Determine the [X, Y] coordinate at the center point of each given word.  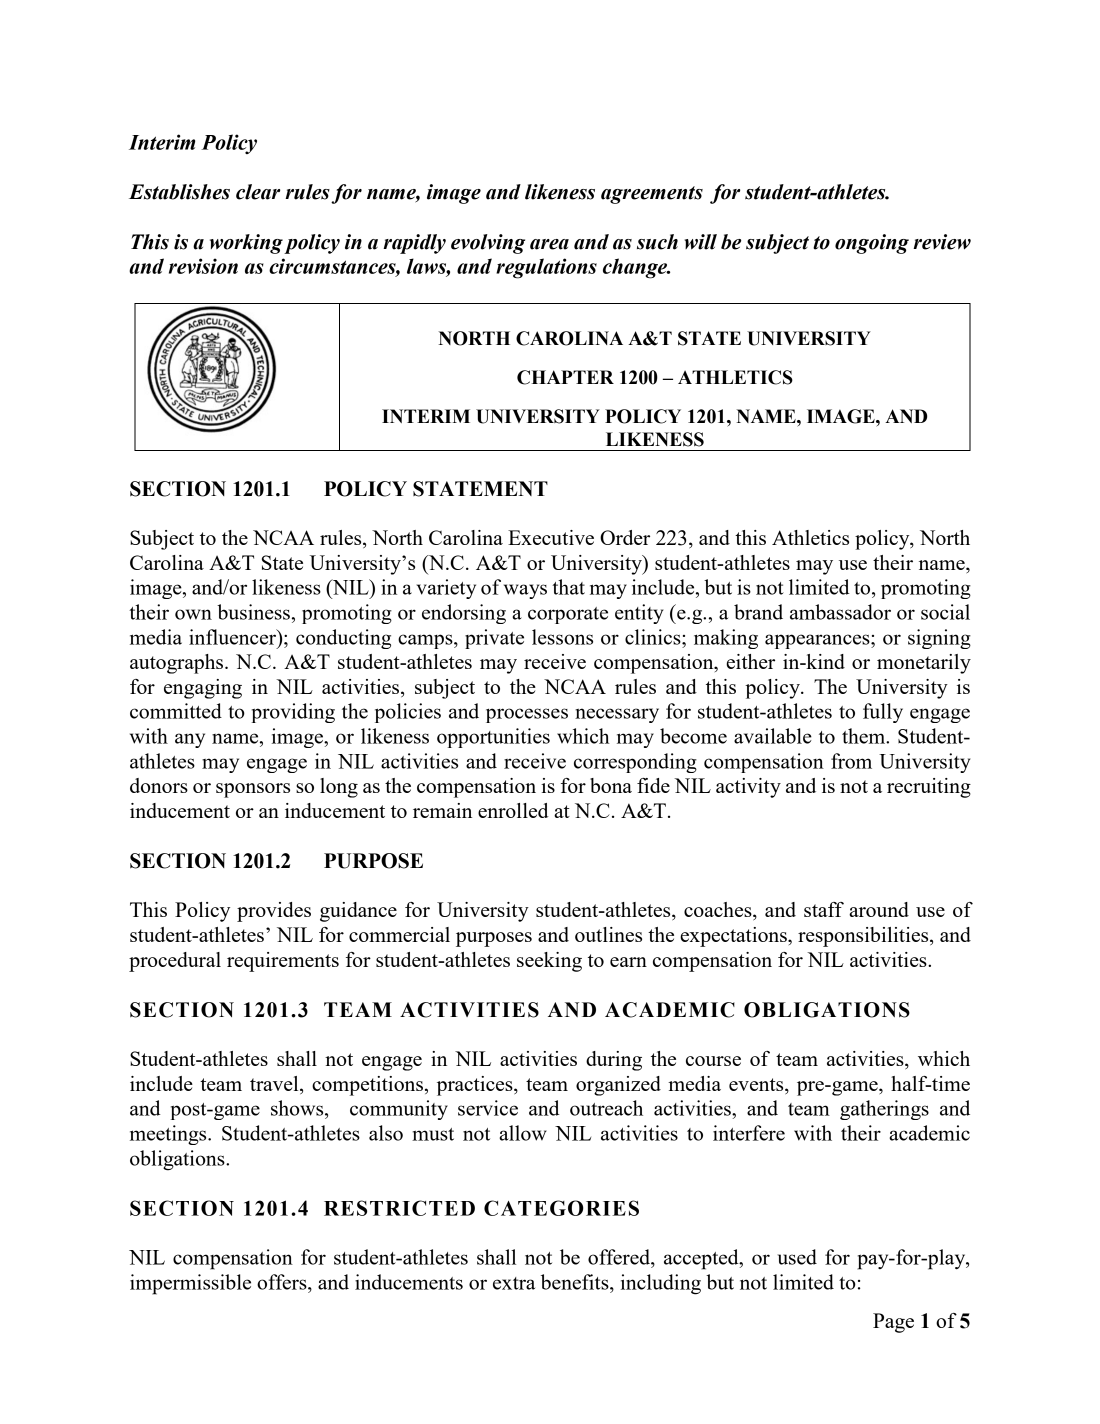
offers [283, 1282]
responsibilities [864, 937]
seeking [549, 962]
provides [274, 912]
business [253, 612]
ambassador [840, 612]
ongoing [872, 244]
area [549, 244]
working [246, 244]
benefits [576, 1282]
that [568, 587]
